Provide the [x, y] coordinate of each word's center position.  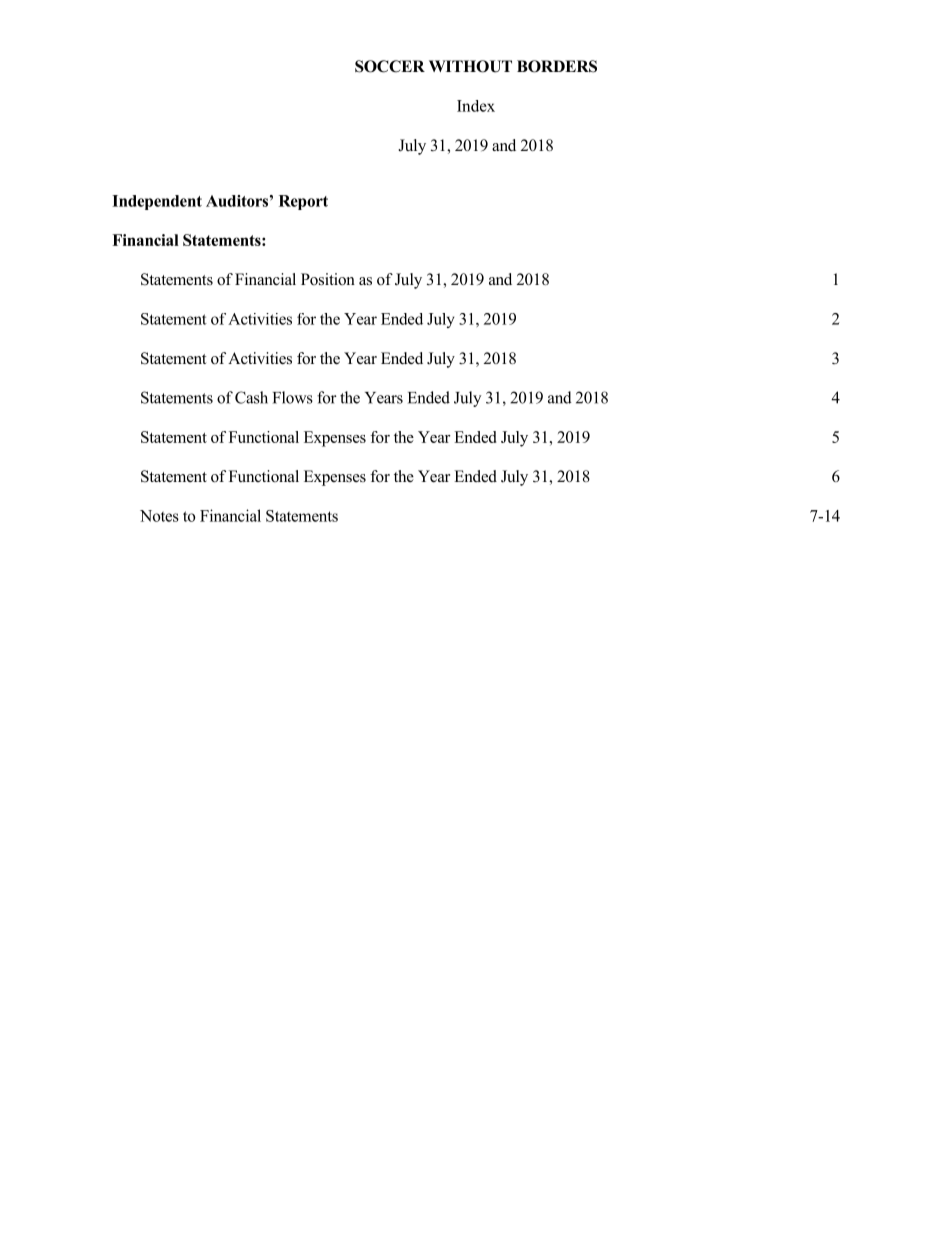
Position [328, 279]
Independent [157, 202]
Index [476, 106]
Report [303, 202]
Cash [251, 397]
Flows [293, 397]
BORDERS [557, 66]
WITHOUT [470, 66]
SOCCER [390, 66]
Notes [159, 516]
